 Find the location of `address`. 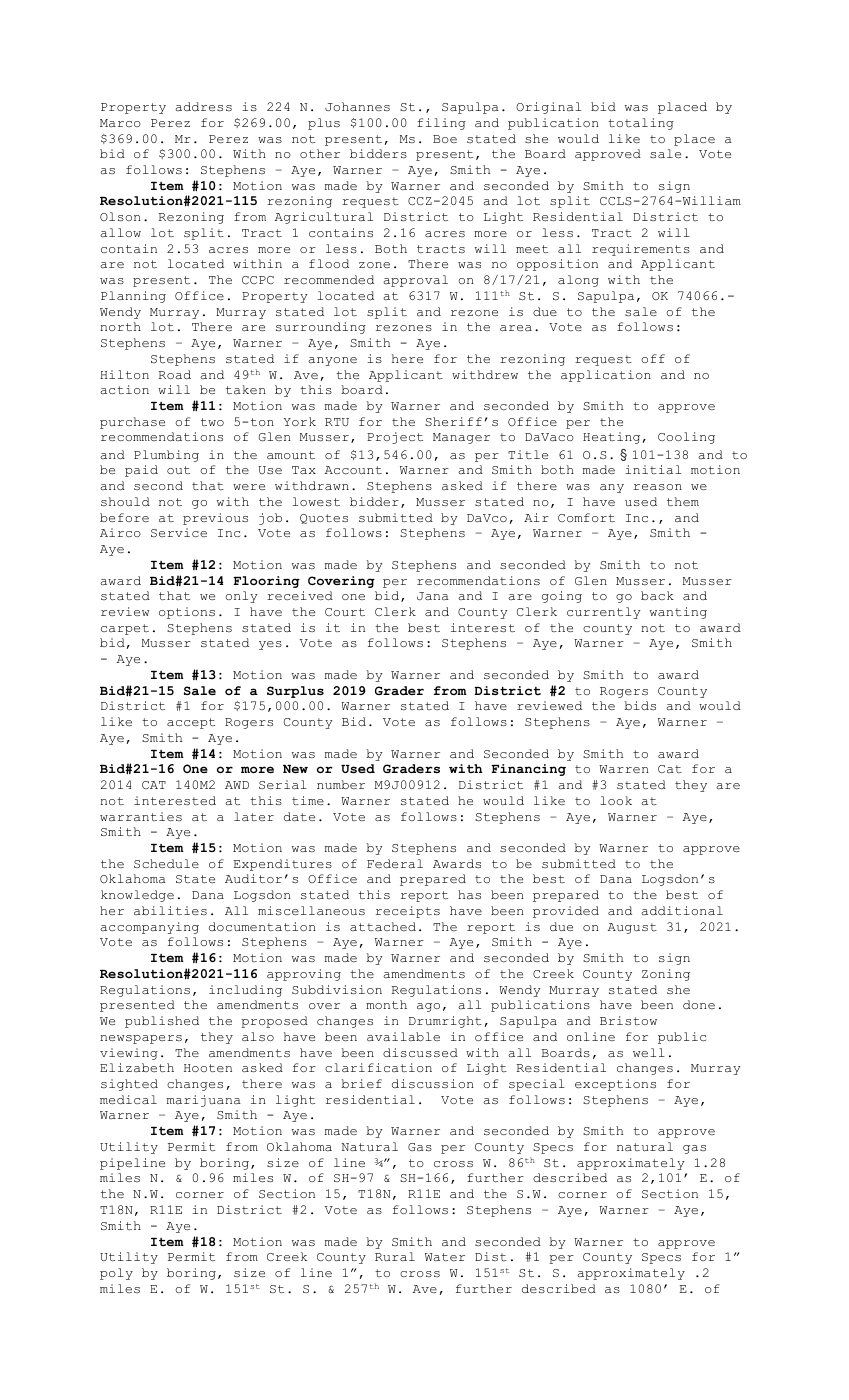

address is located at coordinates (203, 106).
